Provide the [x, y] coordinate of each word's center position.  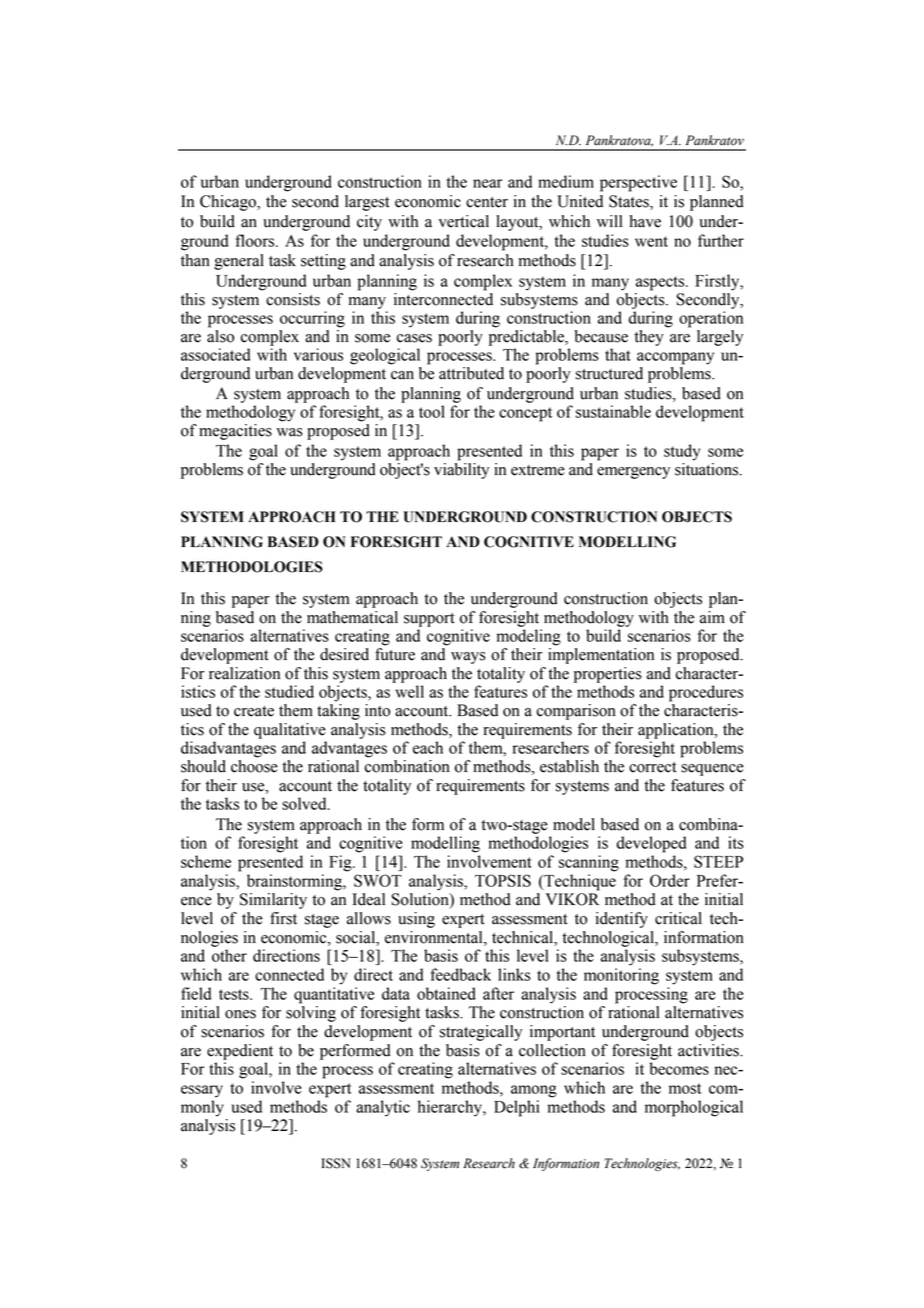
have [645, 221]
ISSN [336, 1163]
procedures [706, 693]
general [239, 262]
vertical [464, 221]
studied [289, 691]
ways [468, 658]
